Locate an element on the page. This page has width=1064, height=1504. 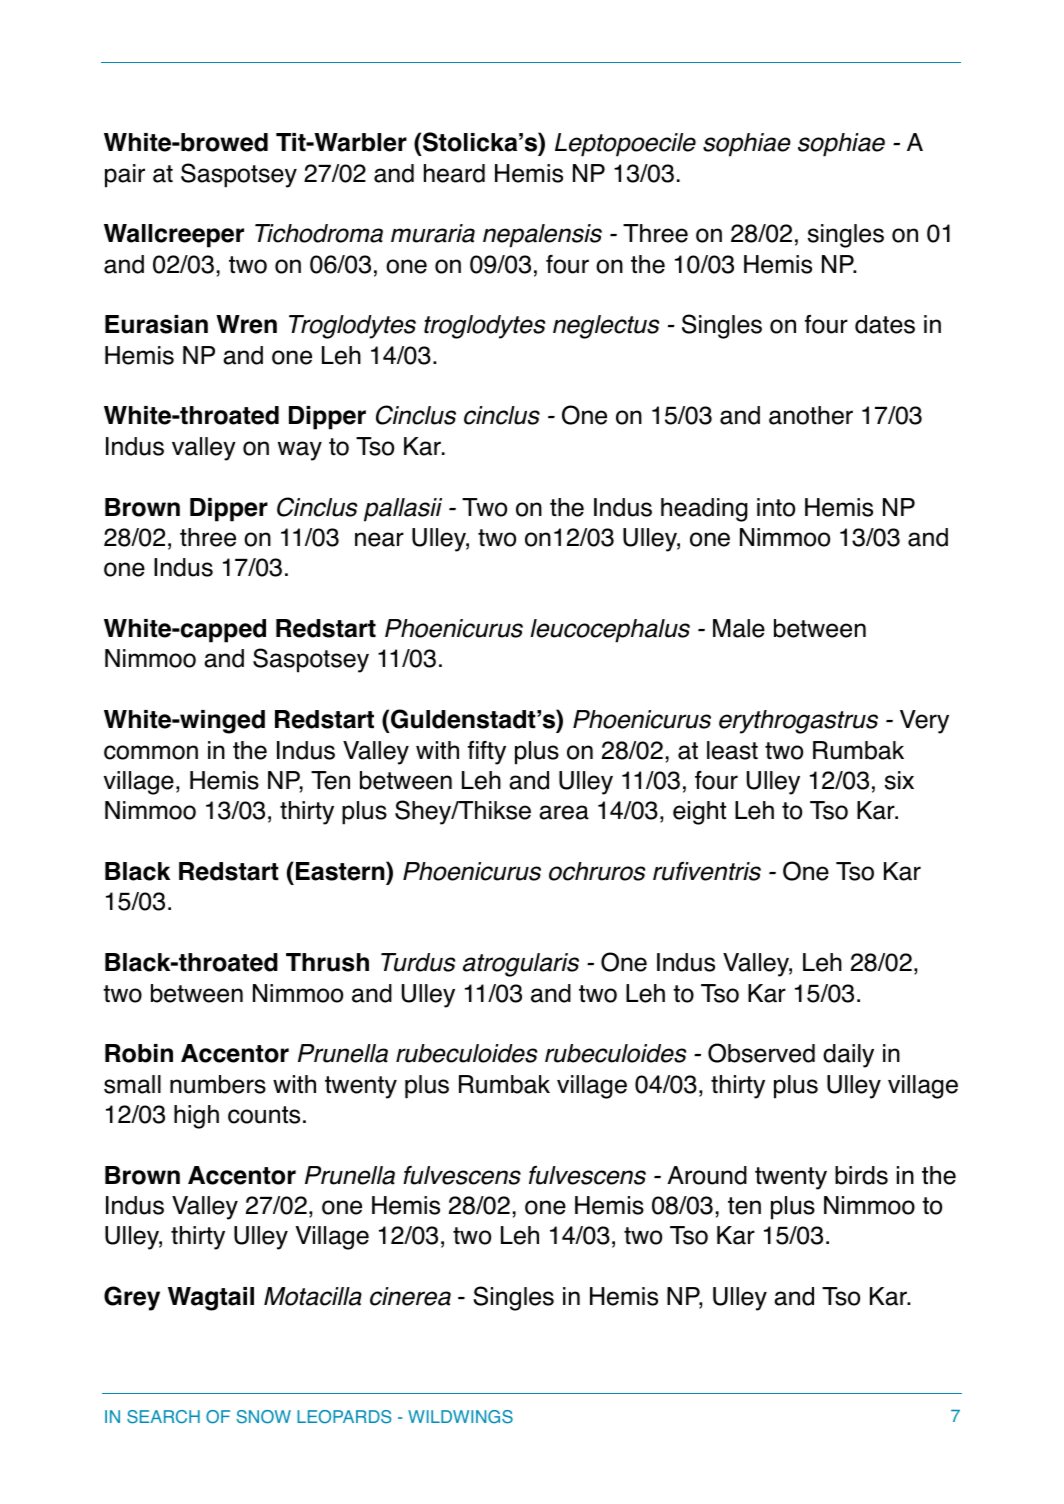
near is located at coordinates (379, 539).
